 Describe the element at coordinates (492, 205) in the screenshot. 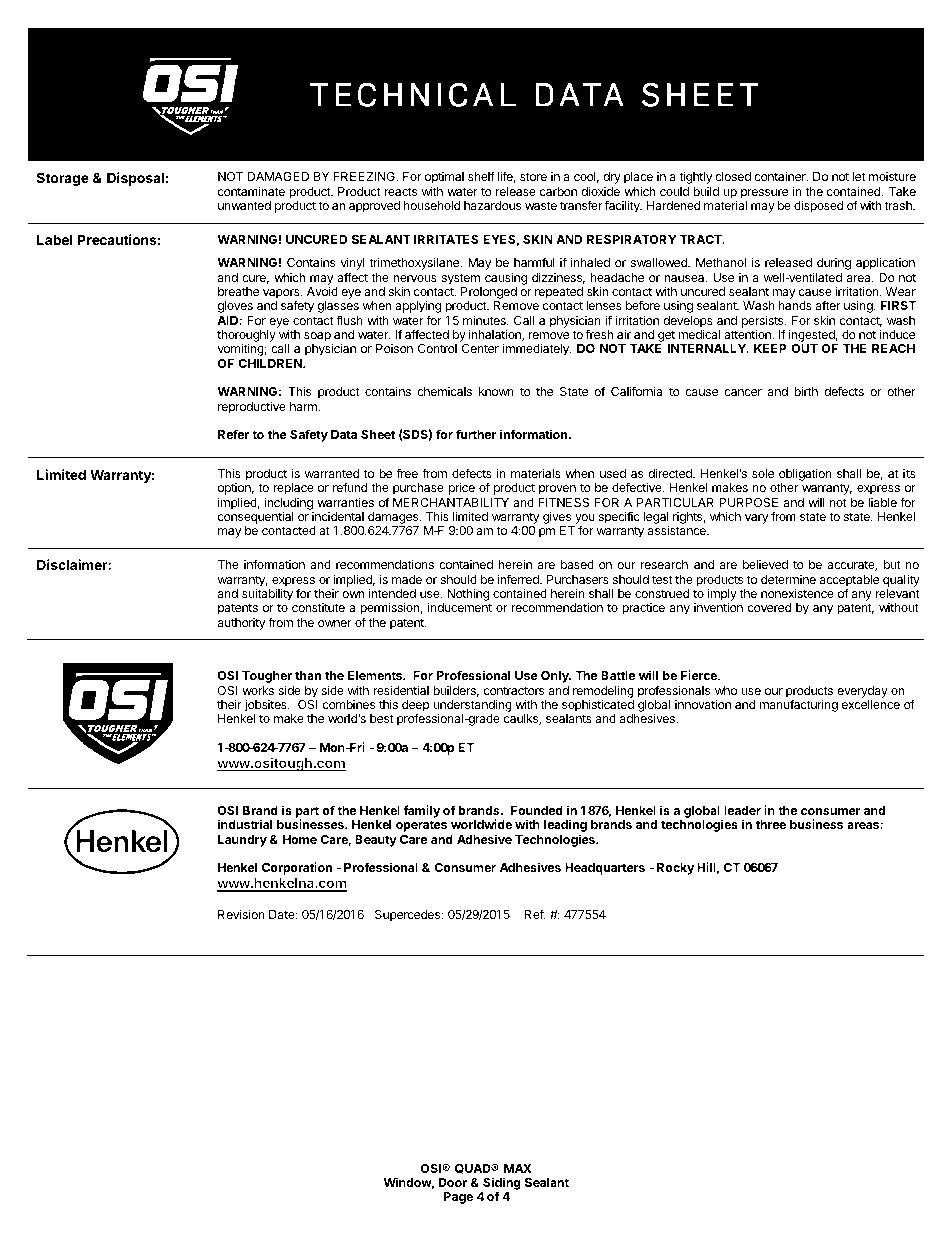

I see `hazardous` at that location.
